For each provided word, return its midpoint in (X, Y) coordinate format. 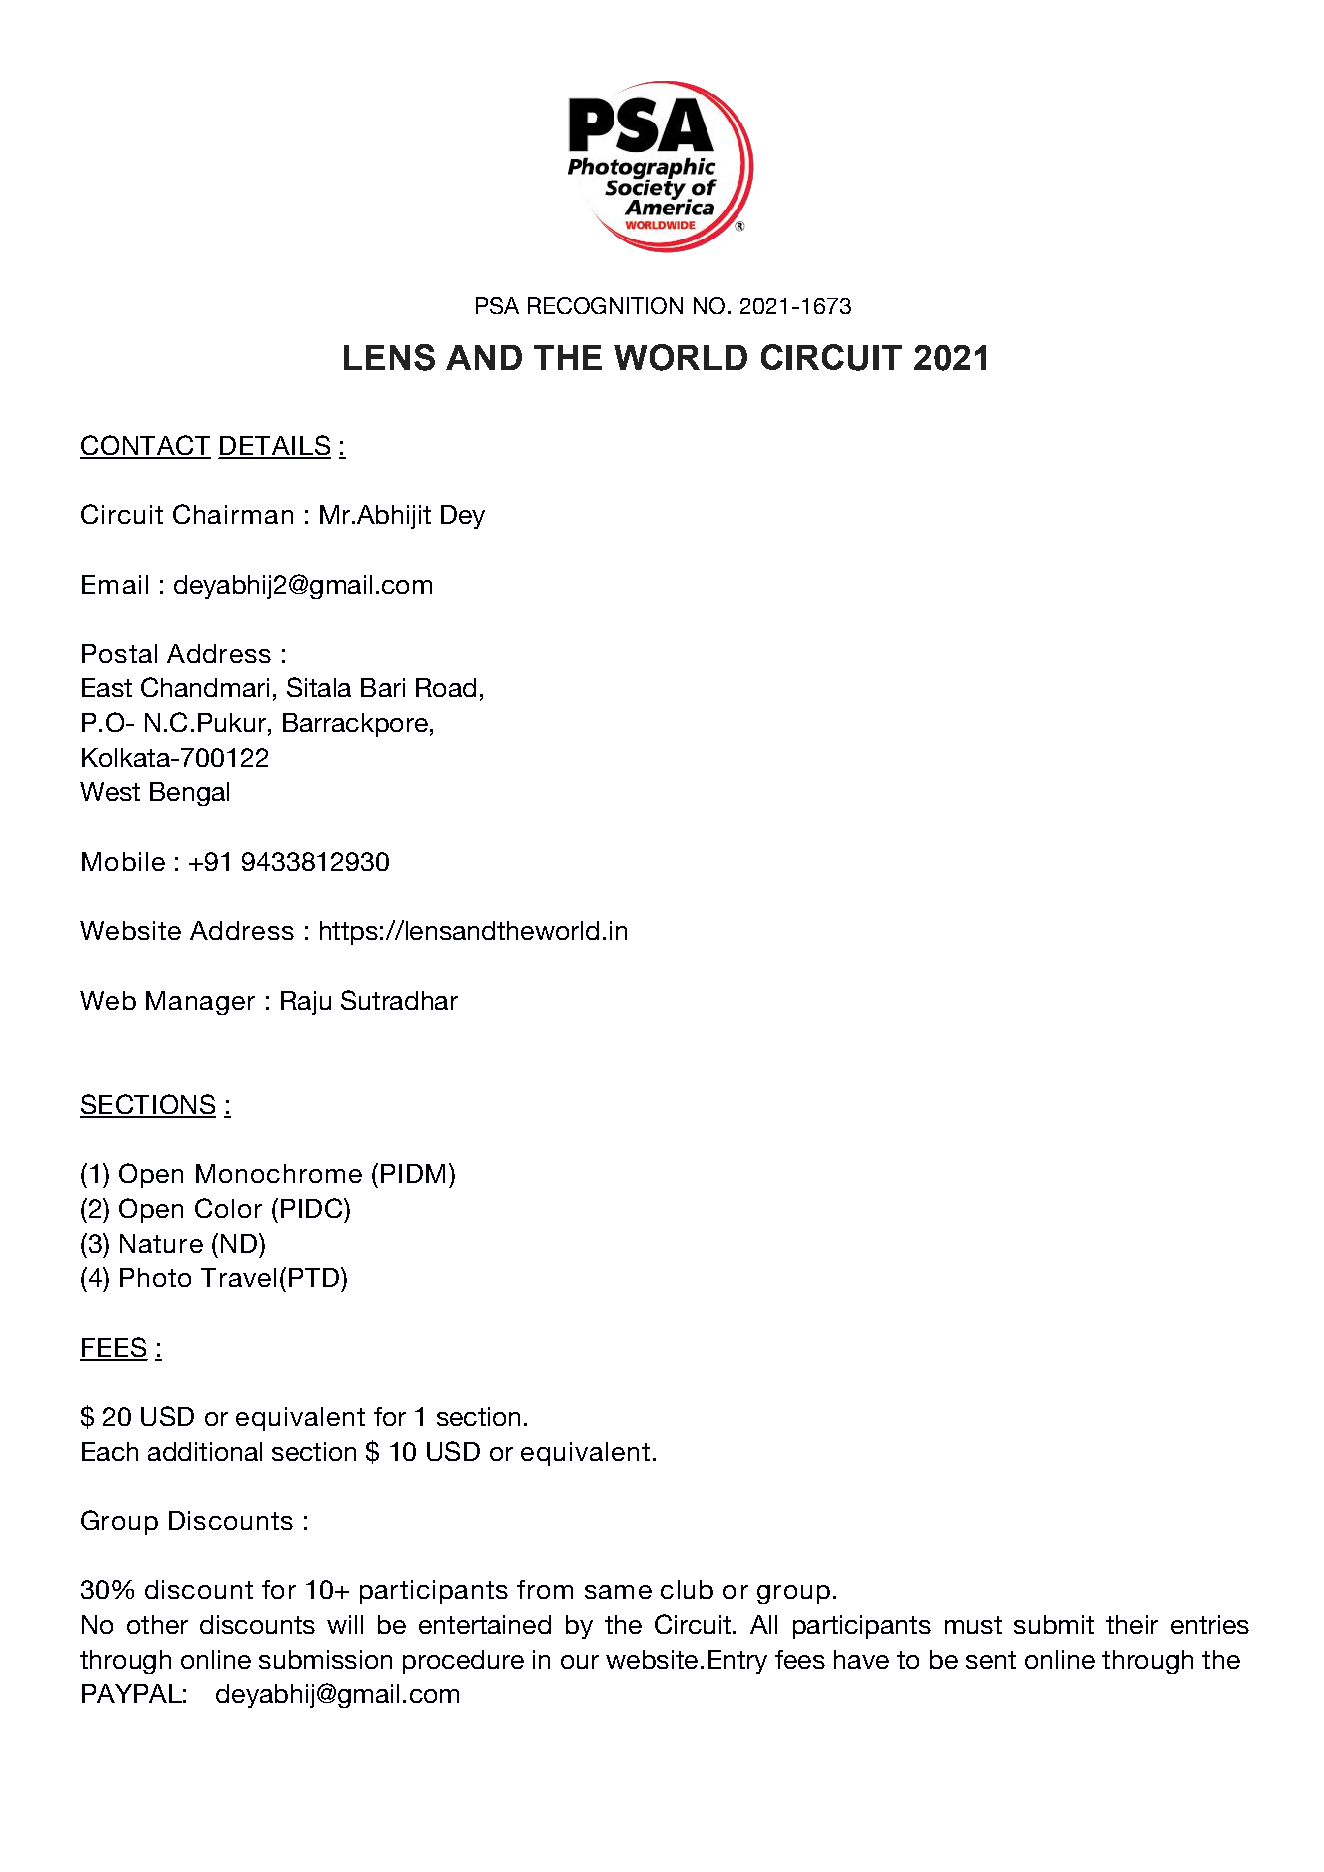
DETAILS (275, 446)
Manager (200, 1003)
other (157, 1624)
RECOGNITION (605, 305)
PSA (497, 305)
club (687, 1589)
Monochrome (279, 1173)
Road (446, 687)
